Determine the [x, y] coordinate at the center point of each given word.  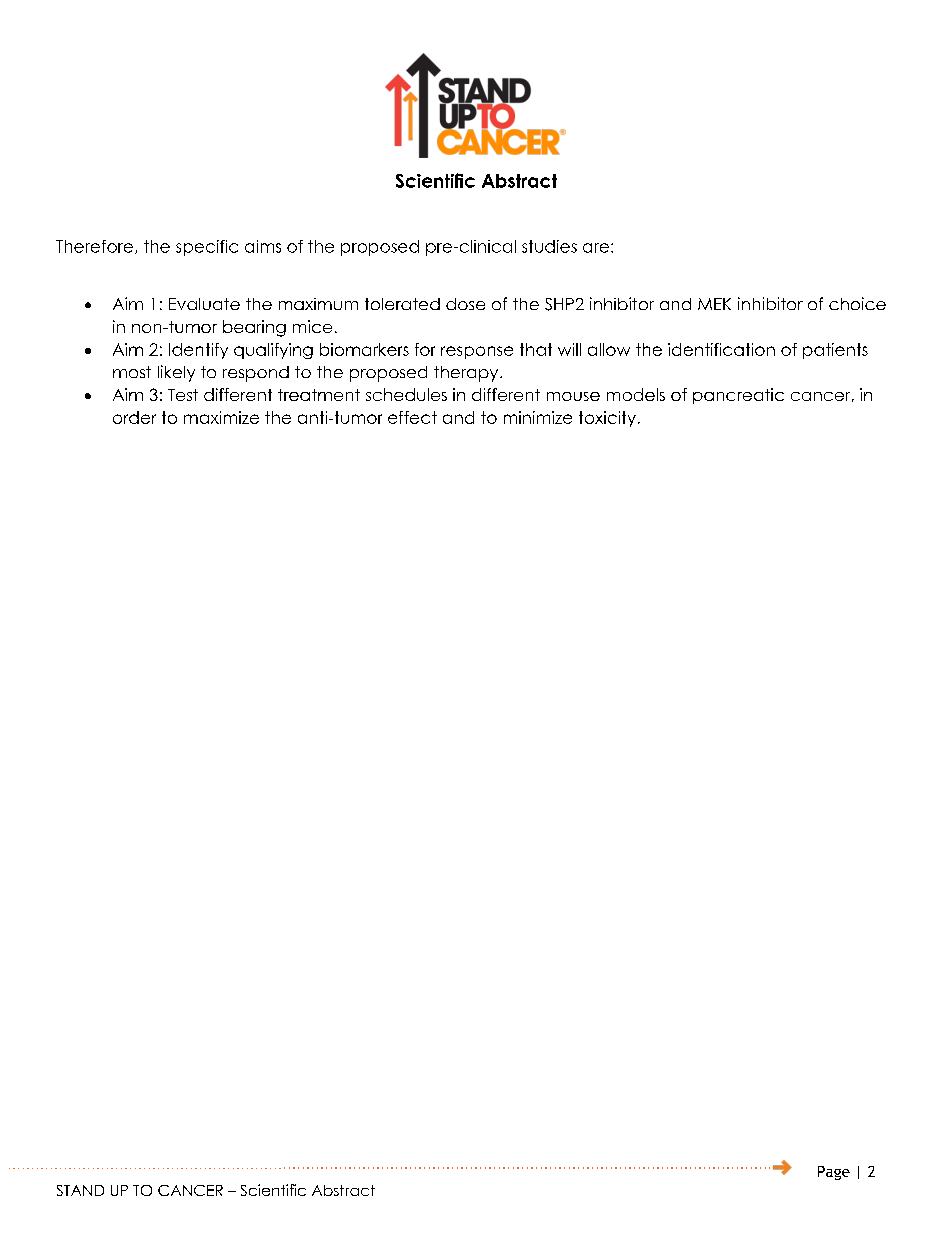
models [636, 394]
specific [207, 248]
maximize [221, 417]
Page [834, 1173]
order [134, 417]
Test [183, 395]
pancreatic [738, 396]
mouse [573, 396]
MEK [714, 304]
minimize [538, 417]
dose [465, 304]
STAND [80, 1190]
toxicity [607, 419]
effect [412, 417]
